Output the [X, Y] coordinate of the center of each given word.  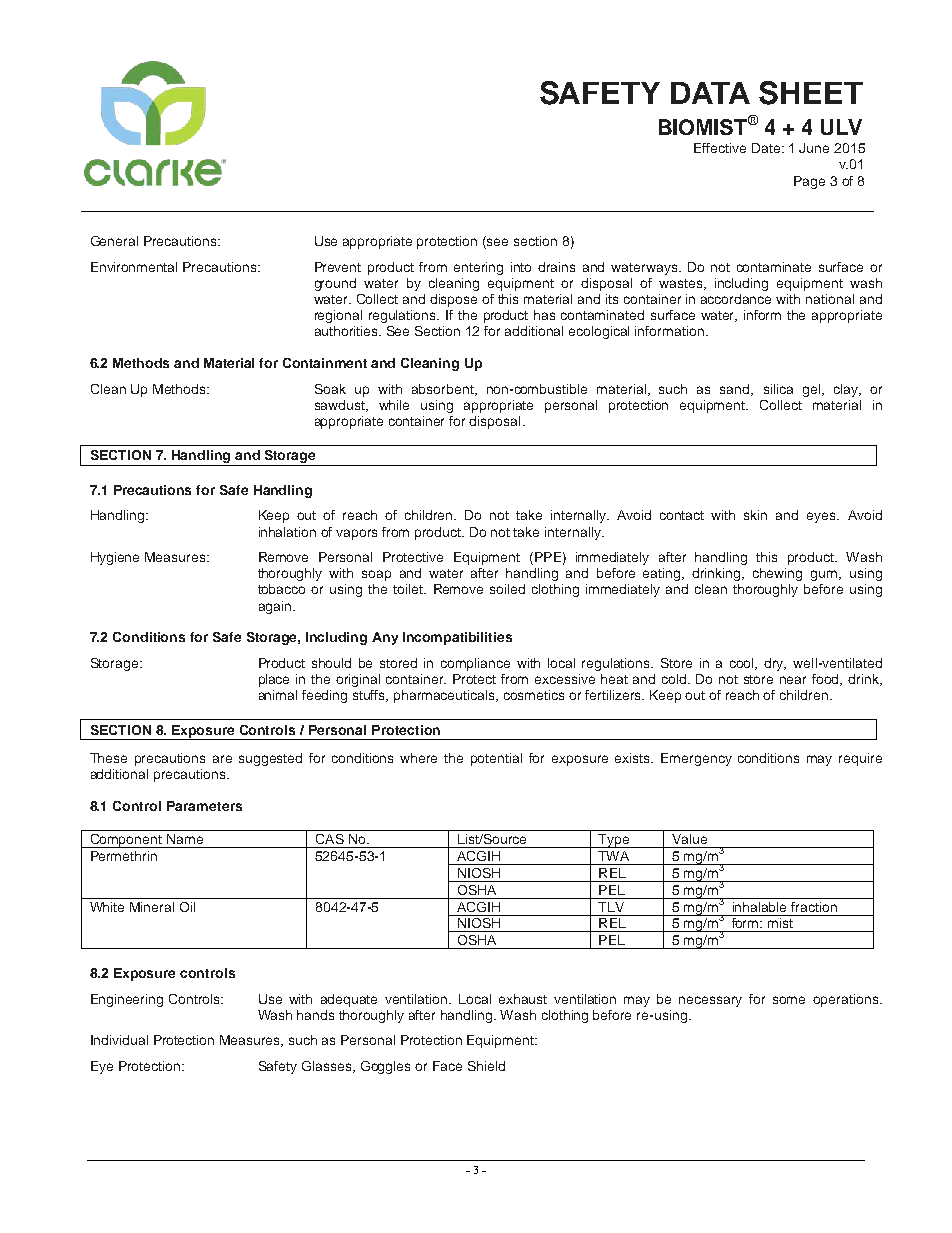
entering [478, 268]
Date [767, 148]
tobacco [281, 589]
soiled [507, 589]
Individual [119, 1040]
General [114, 241]
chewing [777, 574]
